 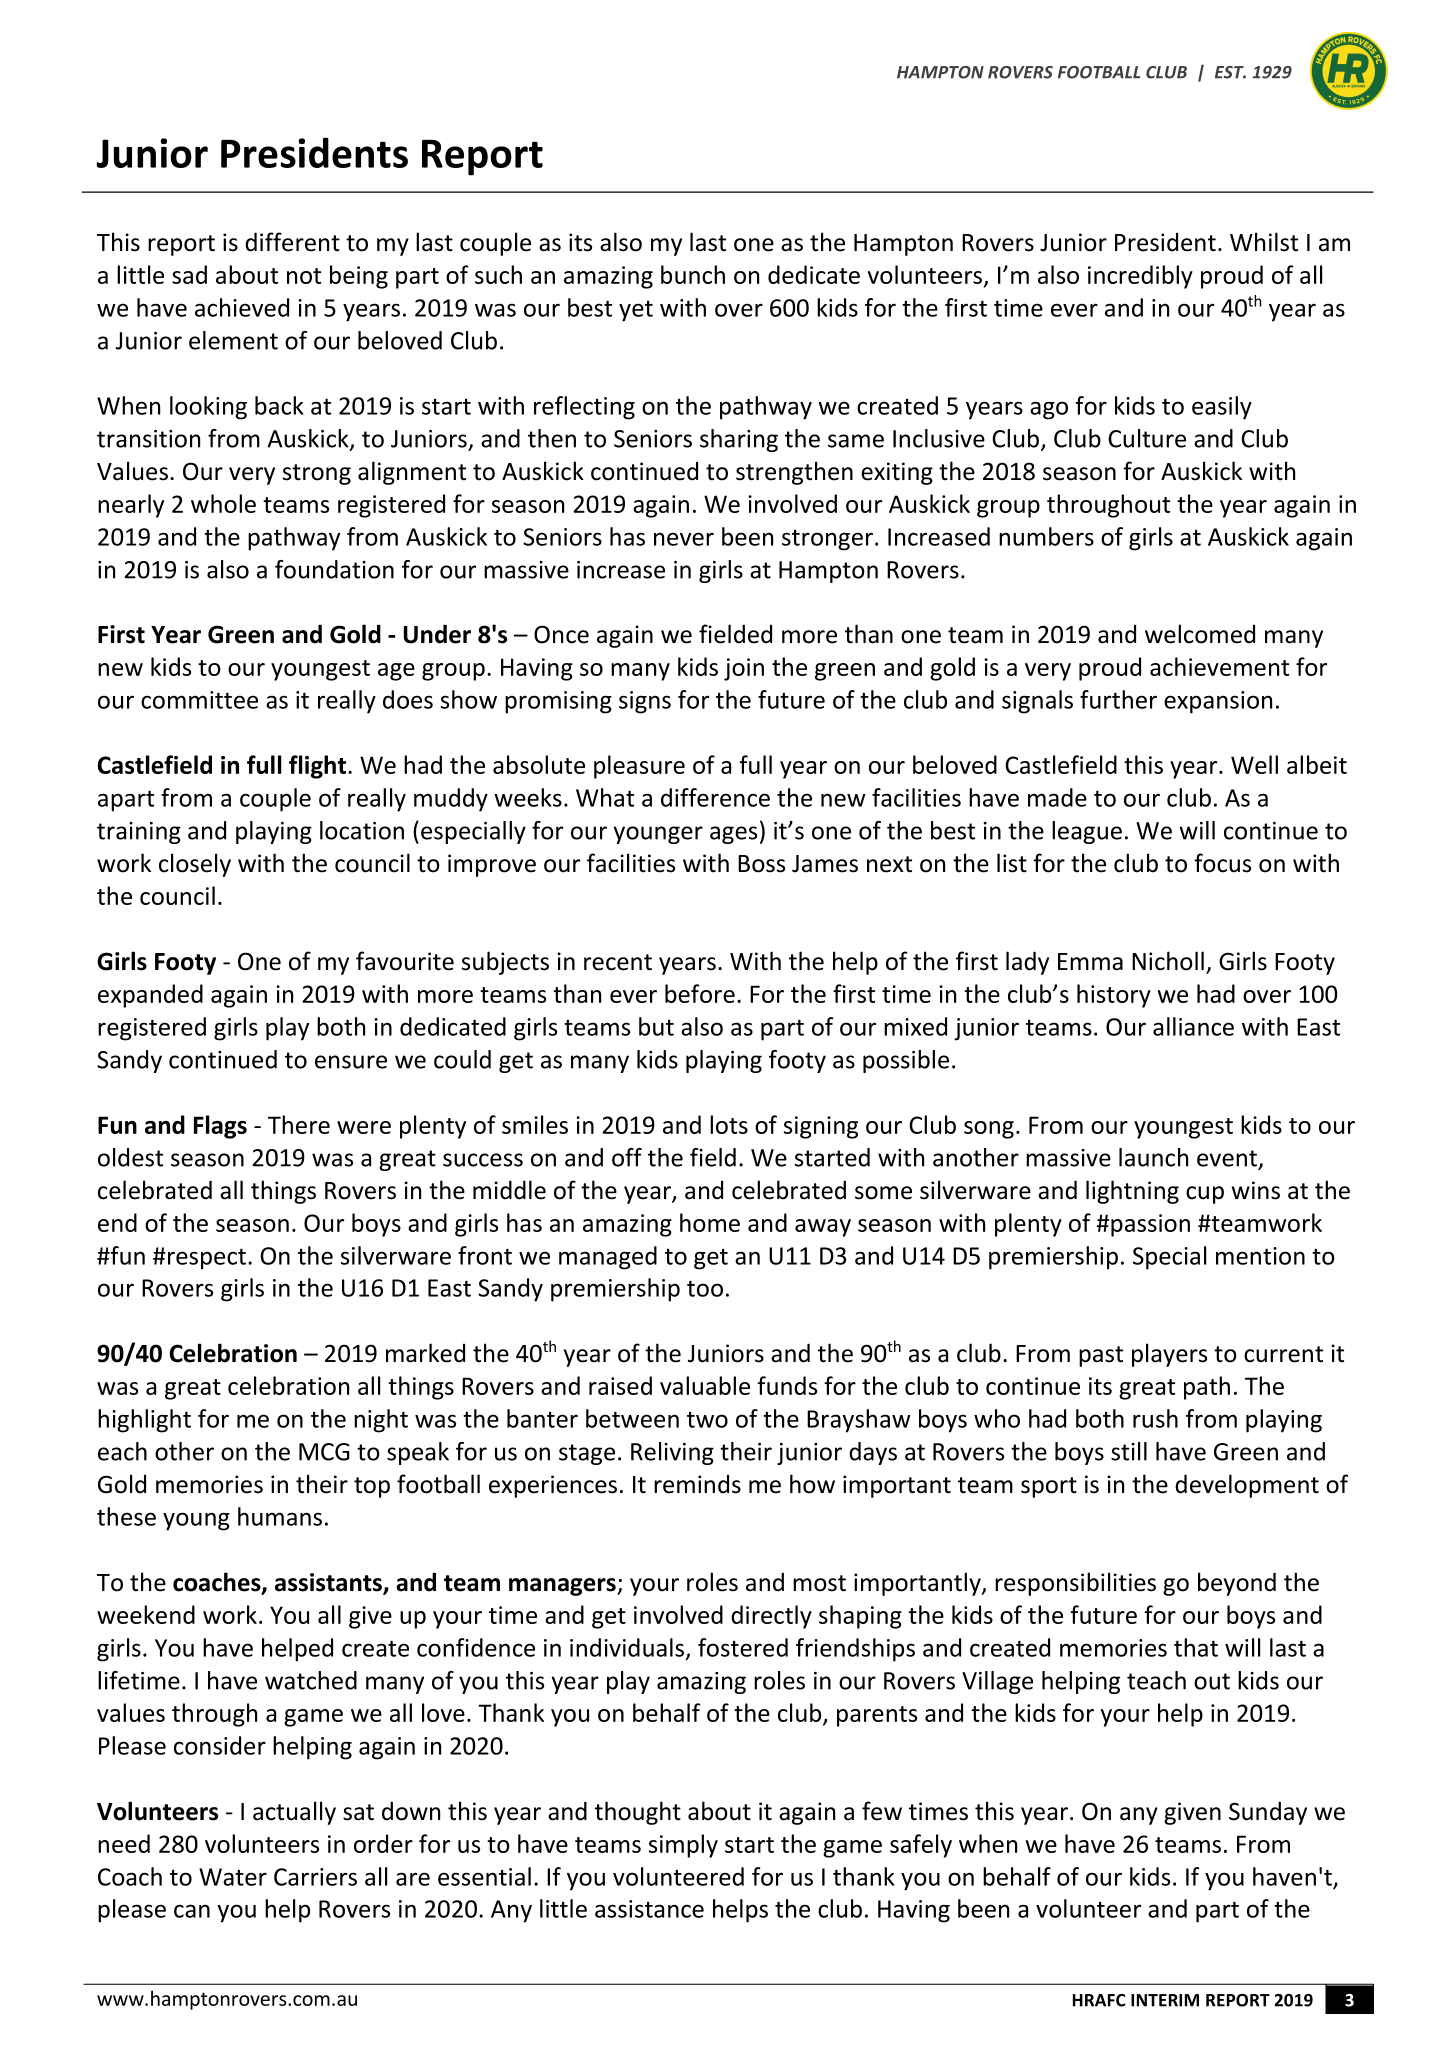 What do you see at coordinates (729, 1124) in the document?
I see `lots` at bounding box center [729, 1124].
